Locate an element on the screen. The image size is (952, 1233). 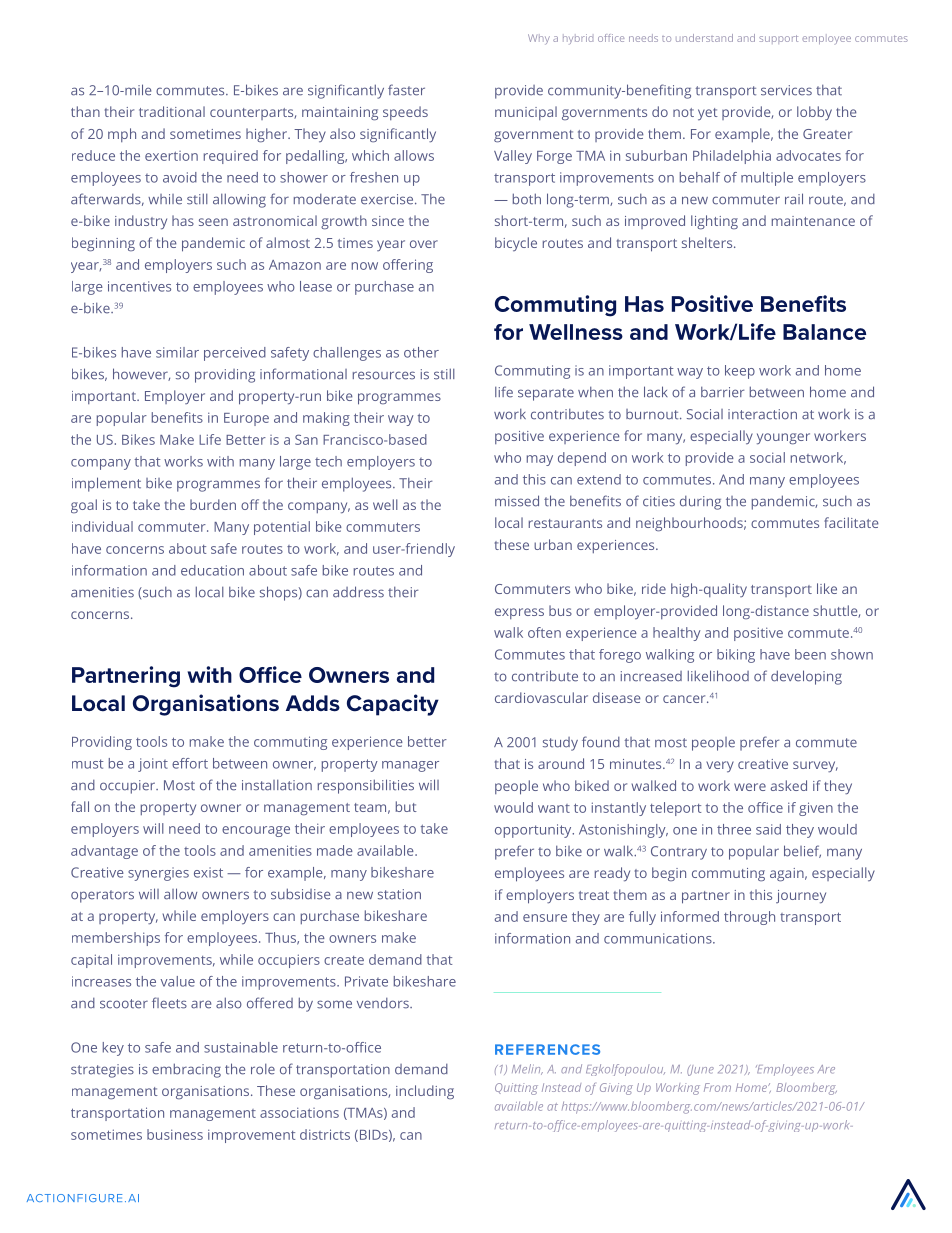
traditional is located at coordinates (172, 111).
